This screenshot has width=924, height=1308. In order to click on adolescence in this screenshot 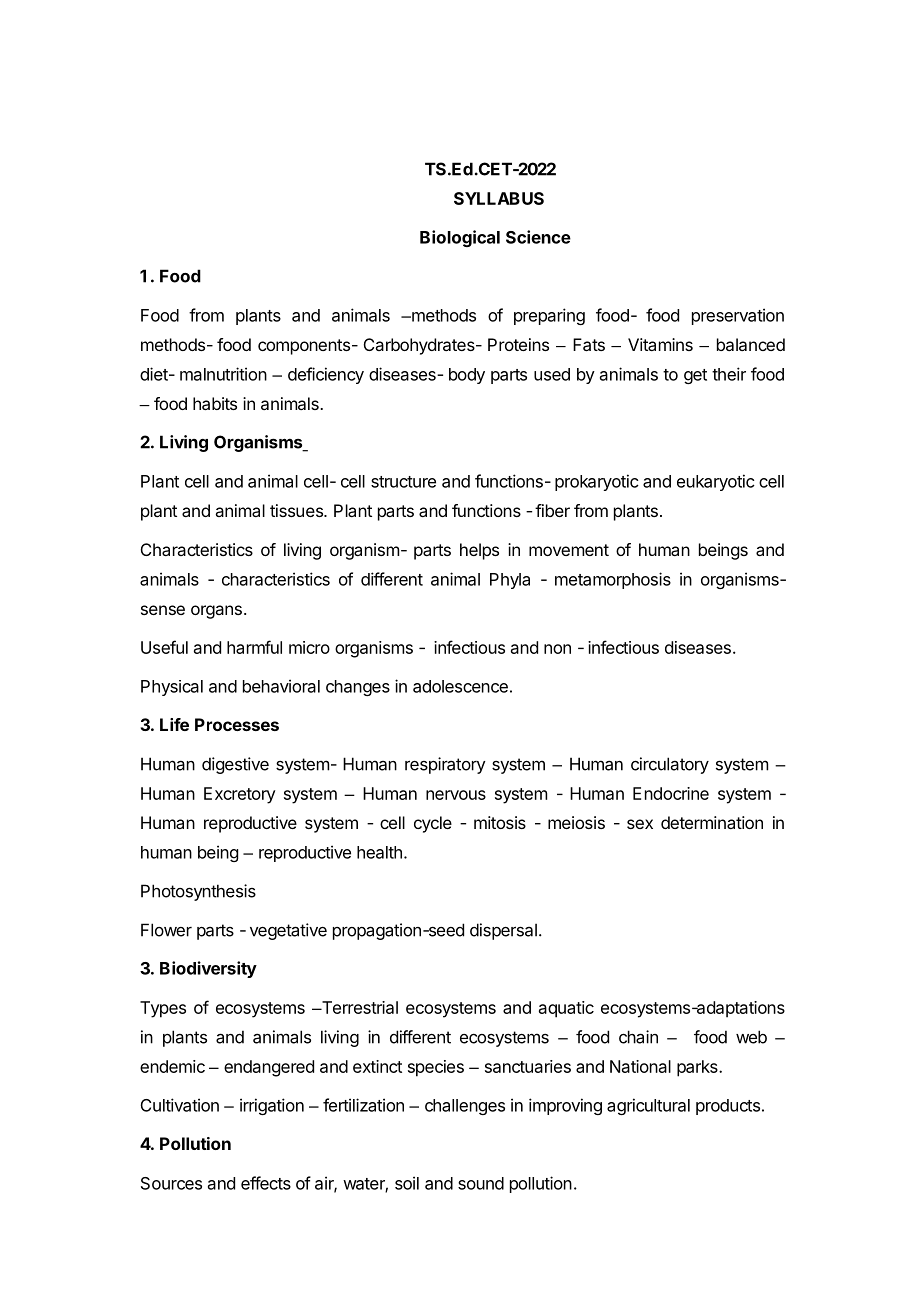, I will do `click(460, 686)`.
